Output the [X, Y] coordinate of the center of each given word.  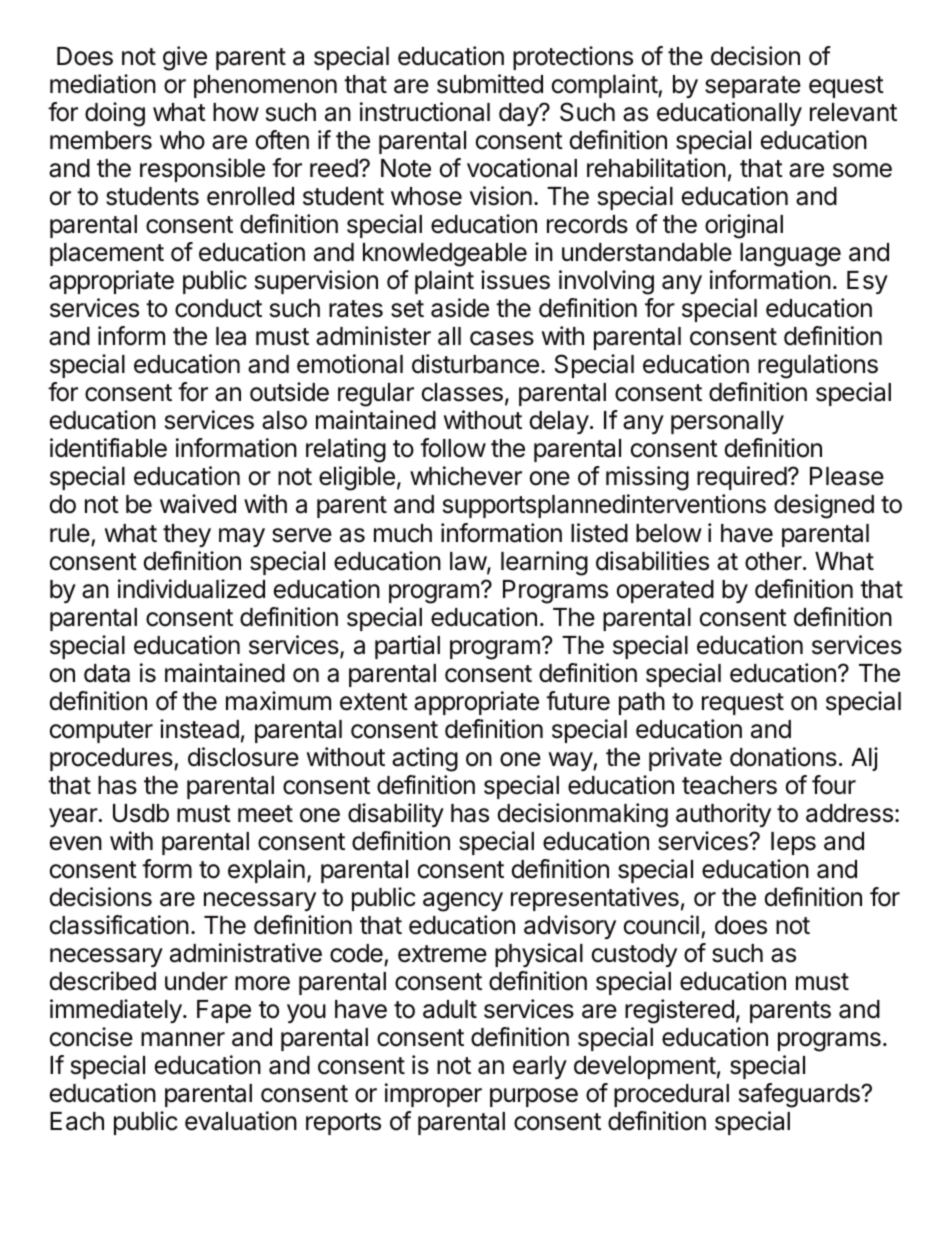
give [185, 58]
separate [753, 87]
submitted [490, 84]
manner [183, 1039]
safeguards [800, 1095]
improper [433, 1095]
